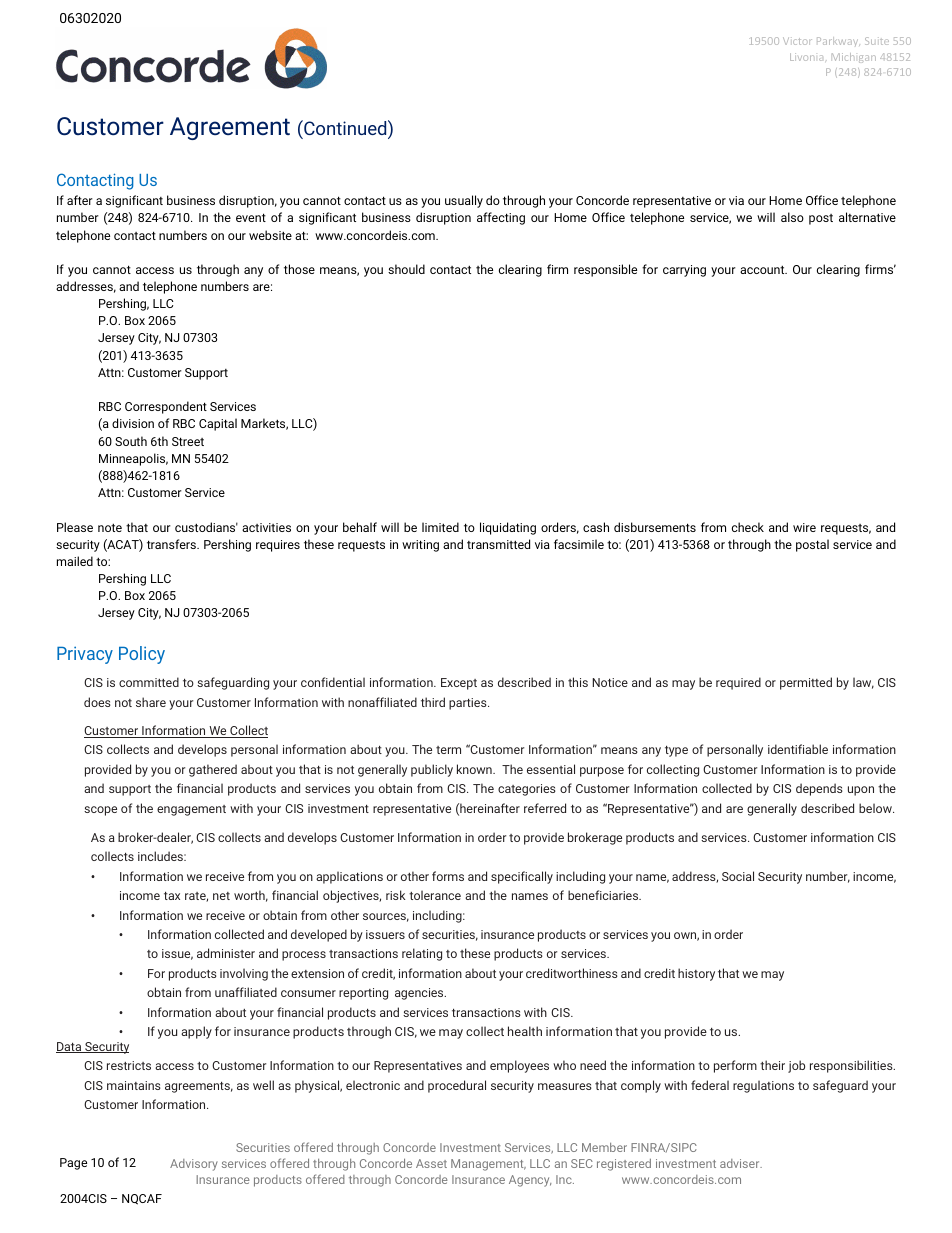 The width and height of the page is (952, 1233). Describe the element at coordinates (142, 655) in the page. I see `Policy` at that location.
